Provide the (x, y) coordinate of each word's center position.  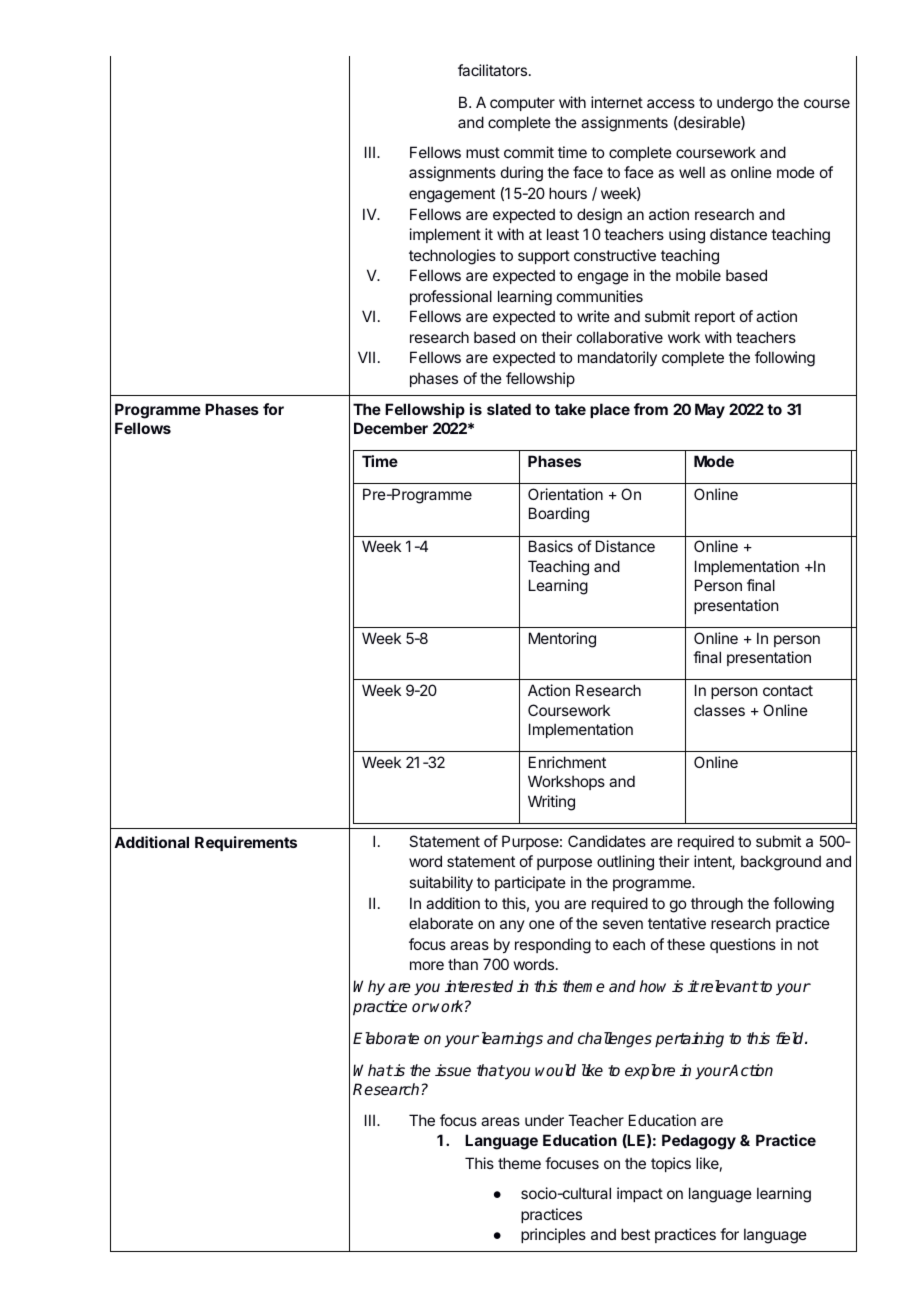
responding (553, 946)
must (483, 152)
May (710, 410)
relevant (728, 986)
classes (719, 710)
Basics (551, 546)
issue (453, 1070)
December (391, 428)
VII (366, 357)
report (715, 318)
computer (522, 104)
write (593, 316)
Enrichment (567, 762)
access (671, 103)
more (427, 965)
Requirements (246, 843)
